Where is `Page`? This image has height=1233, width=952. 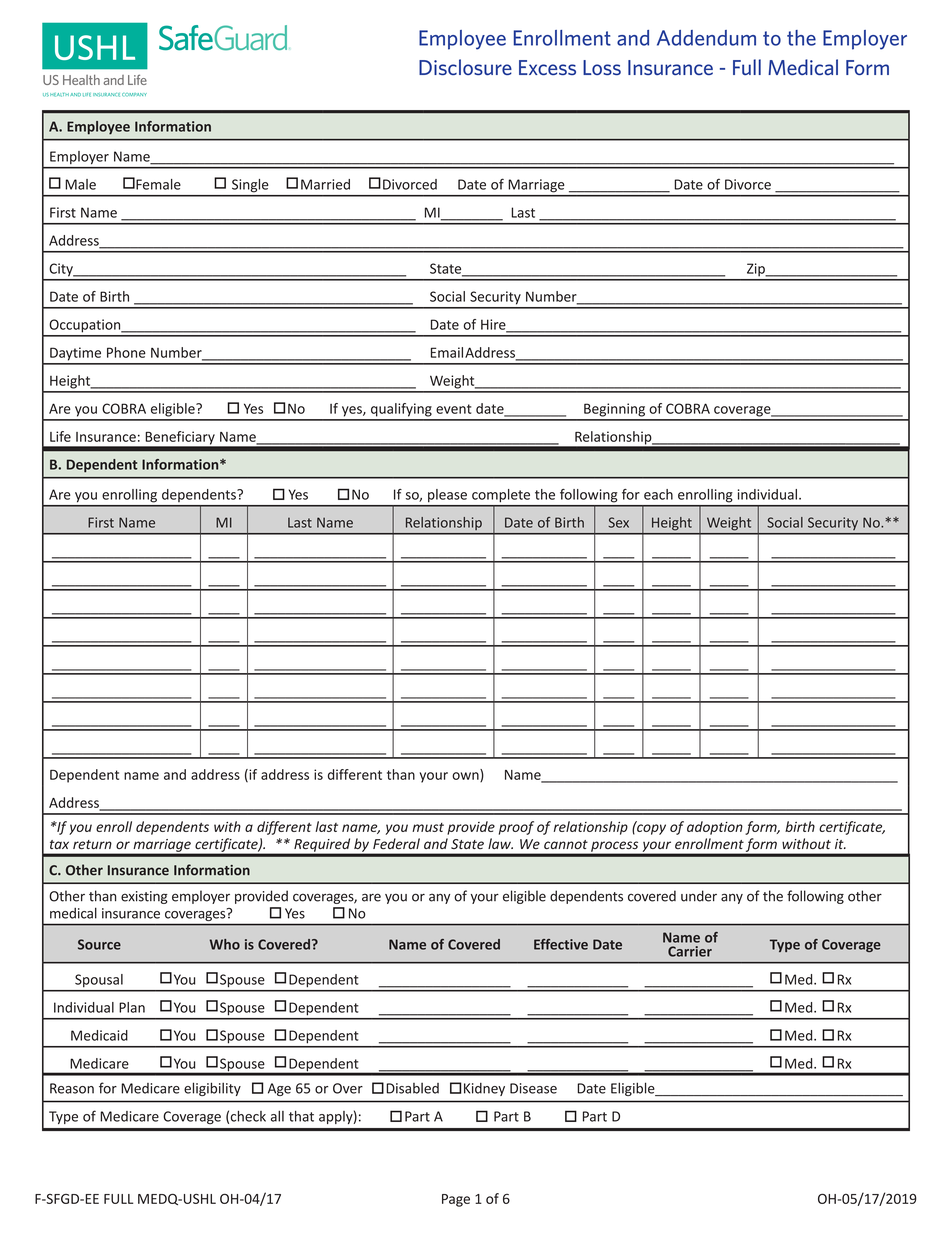
Page is located at coordinates (456, 1200).
